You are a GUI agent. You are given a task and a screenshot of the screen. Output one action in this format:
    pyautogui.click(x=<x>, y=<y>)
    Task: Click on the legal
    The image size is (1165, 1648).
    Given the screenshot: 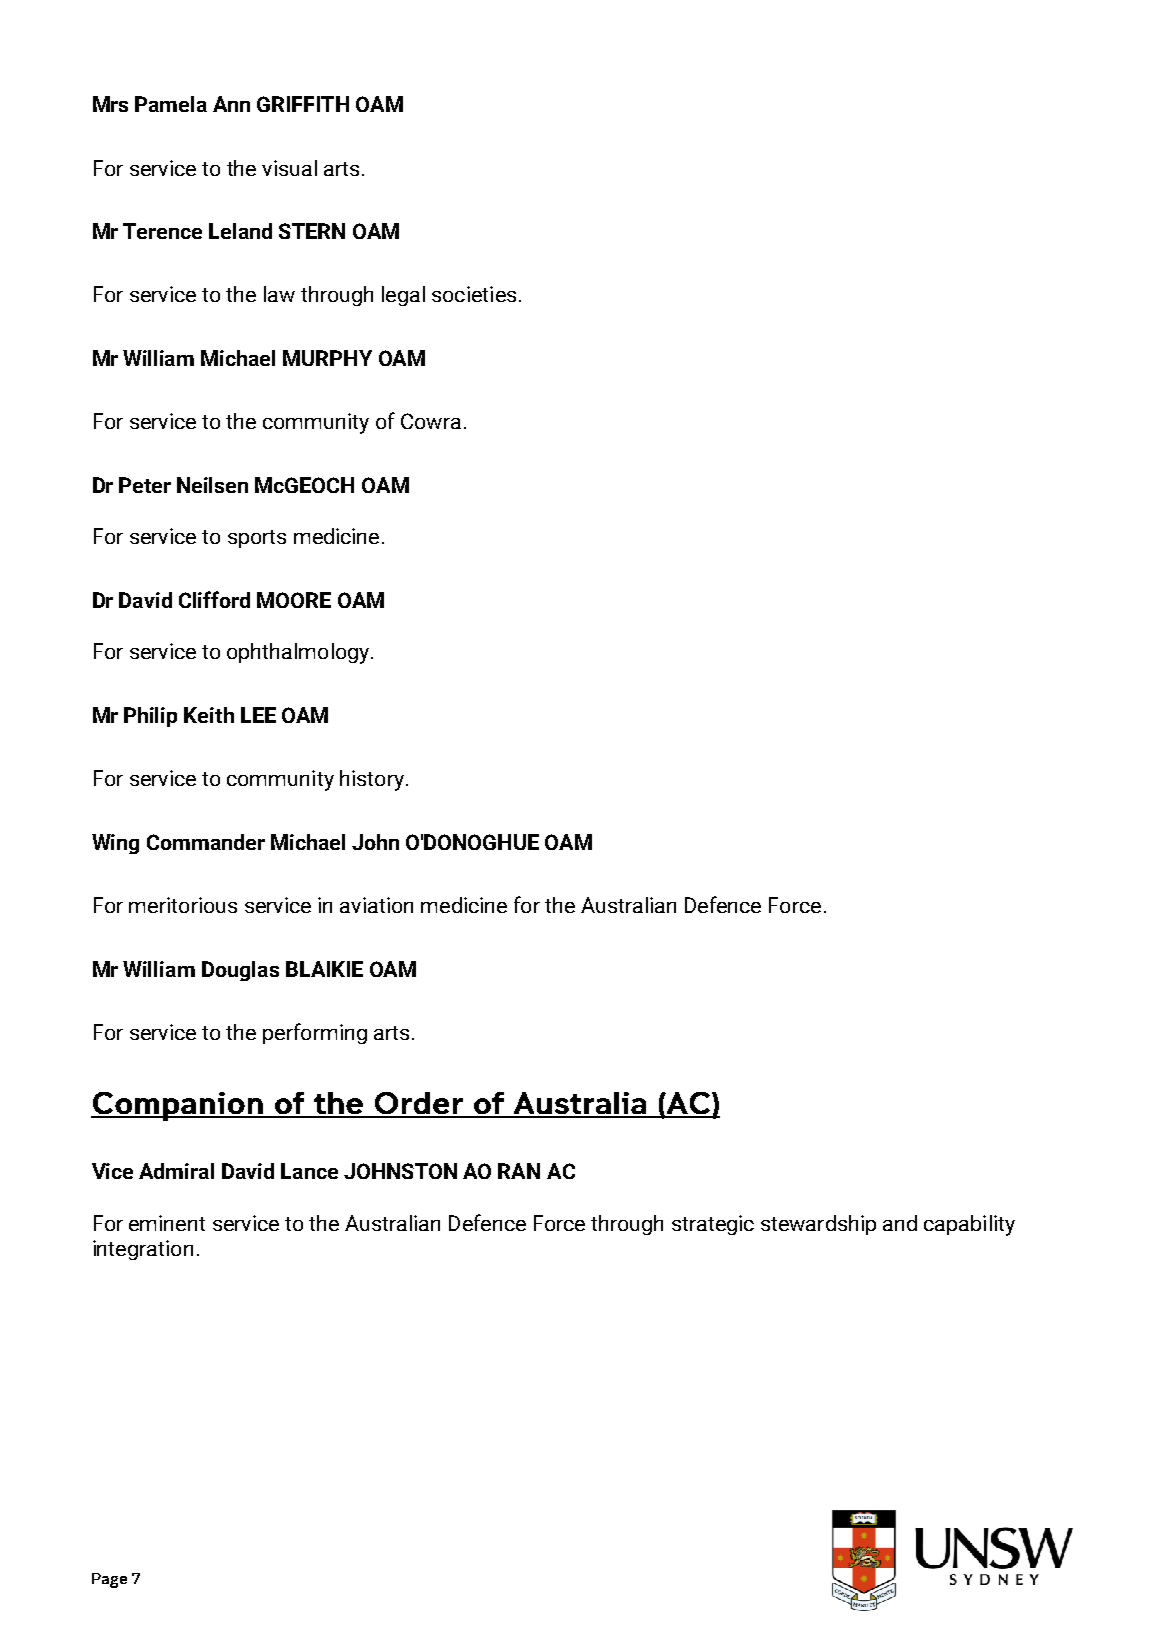 What is the action you would take?
    pyautogui.click(x=403, y=296)
